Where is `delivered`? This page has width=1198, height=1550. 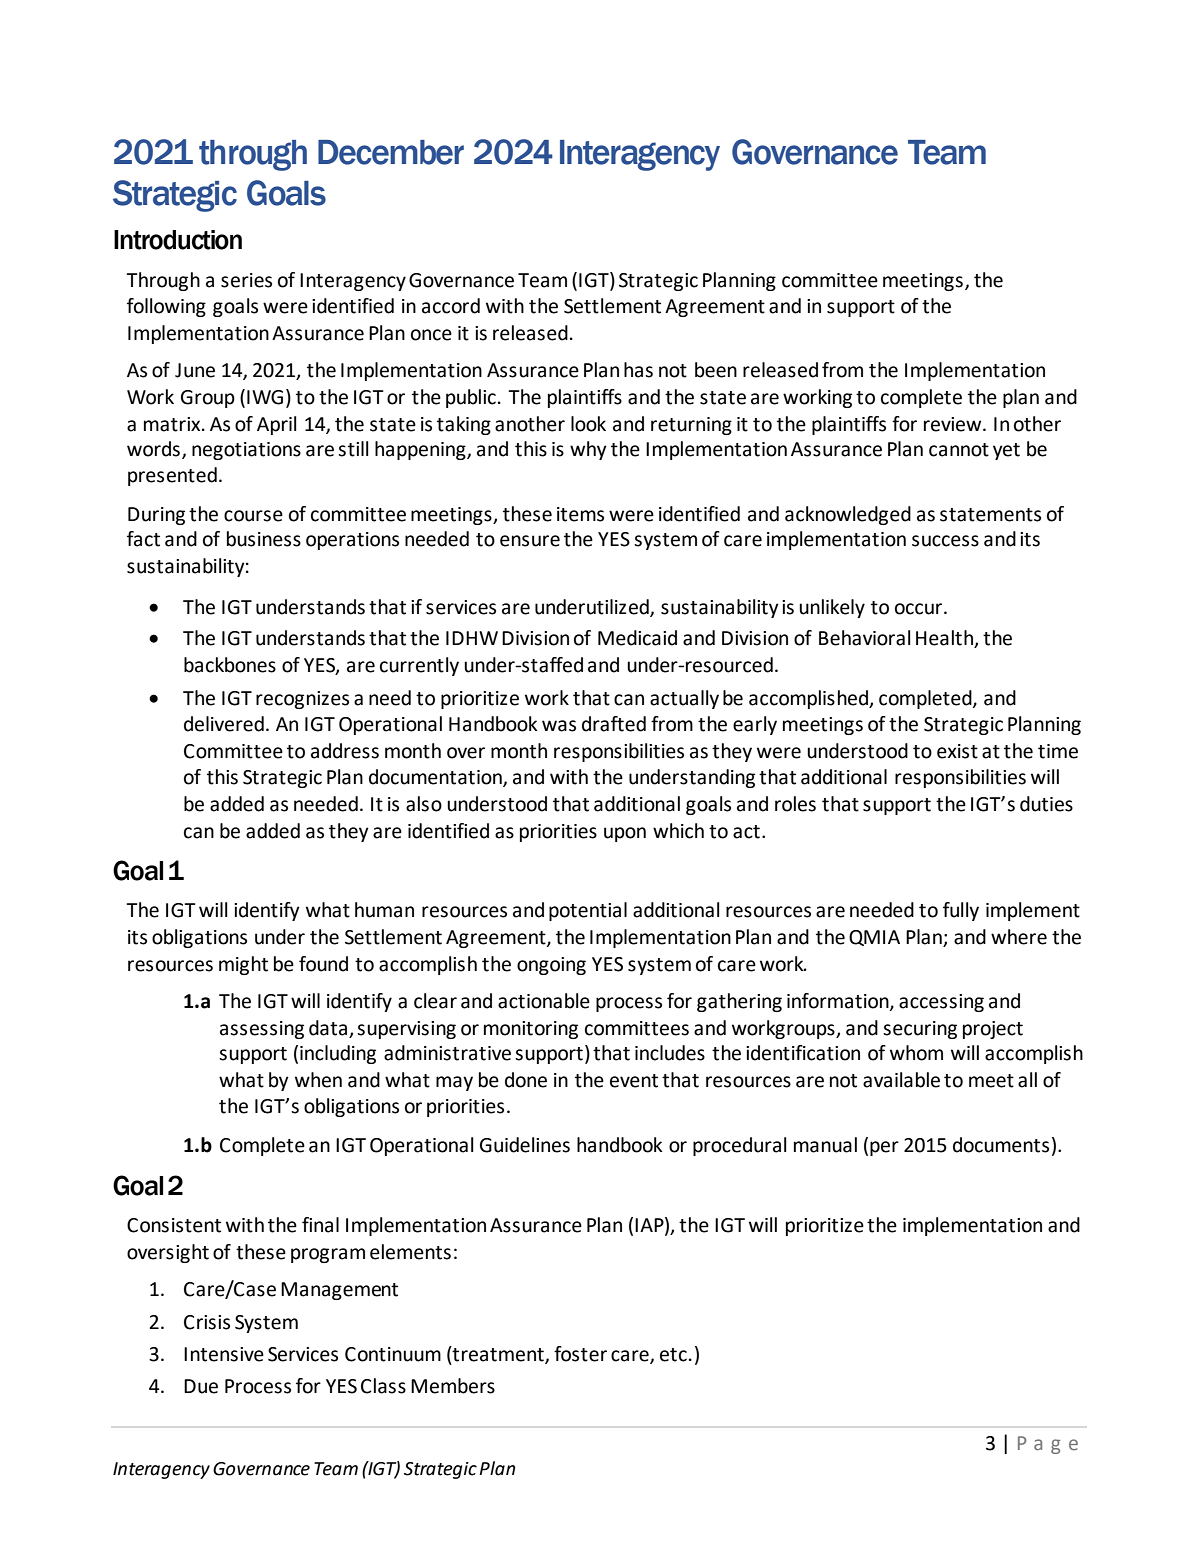
delivered is located at coordinates (224, 724).
